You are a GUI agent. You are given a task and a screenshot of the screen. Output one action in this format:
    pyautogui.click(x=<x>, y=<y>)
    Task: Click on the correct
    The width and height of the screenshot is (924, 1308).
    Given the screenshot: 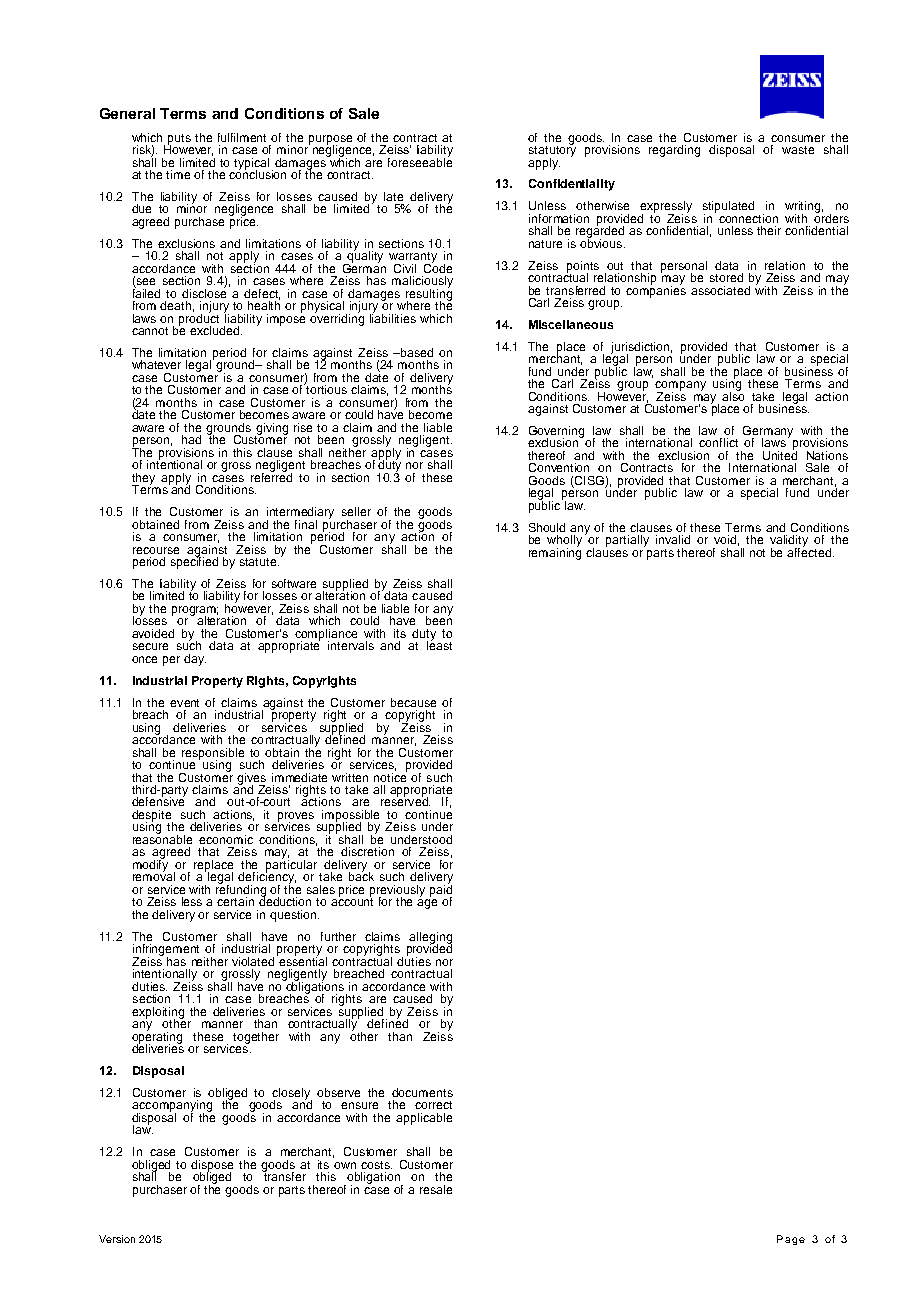 What is the action you would take?
    pyautogui.click(x=433, y=1105)
